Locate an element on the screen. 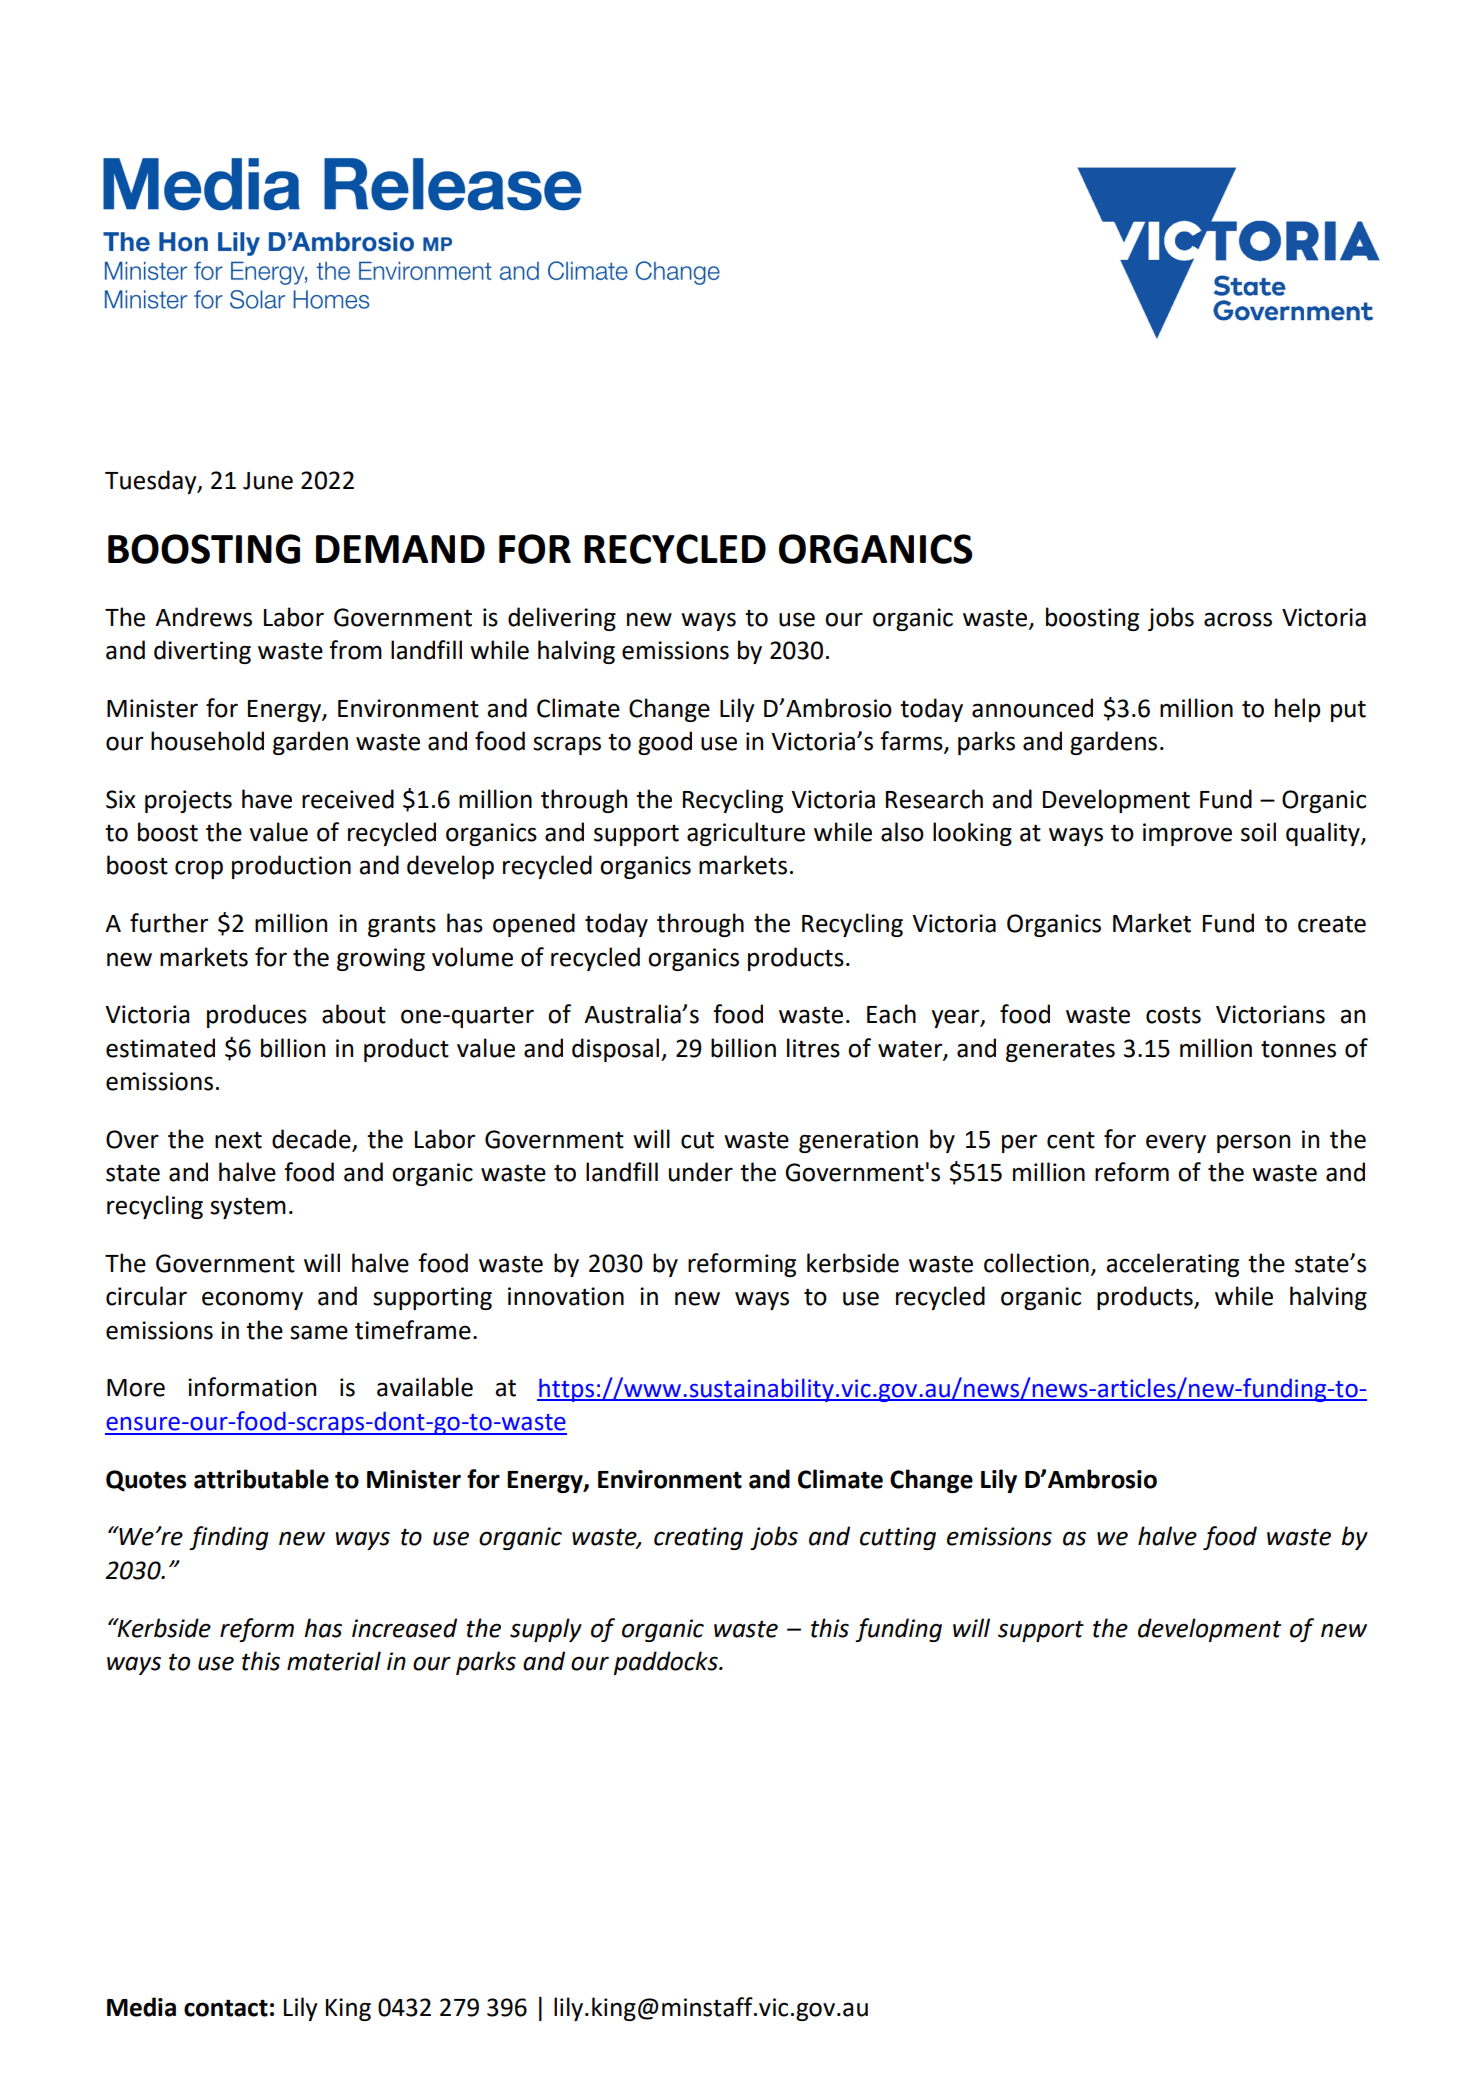 The width and height of the screenshot is (1472, 2082). delivering is located at coordinates (562, 619).
